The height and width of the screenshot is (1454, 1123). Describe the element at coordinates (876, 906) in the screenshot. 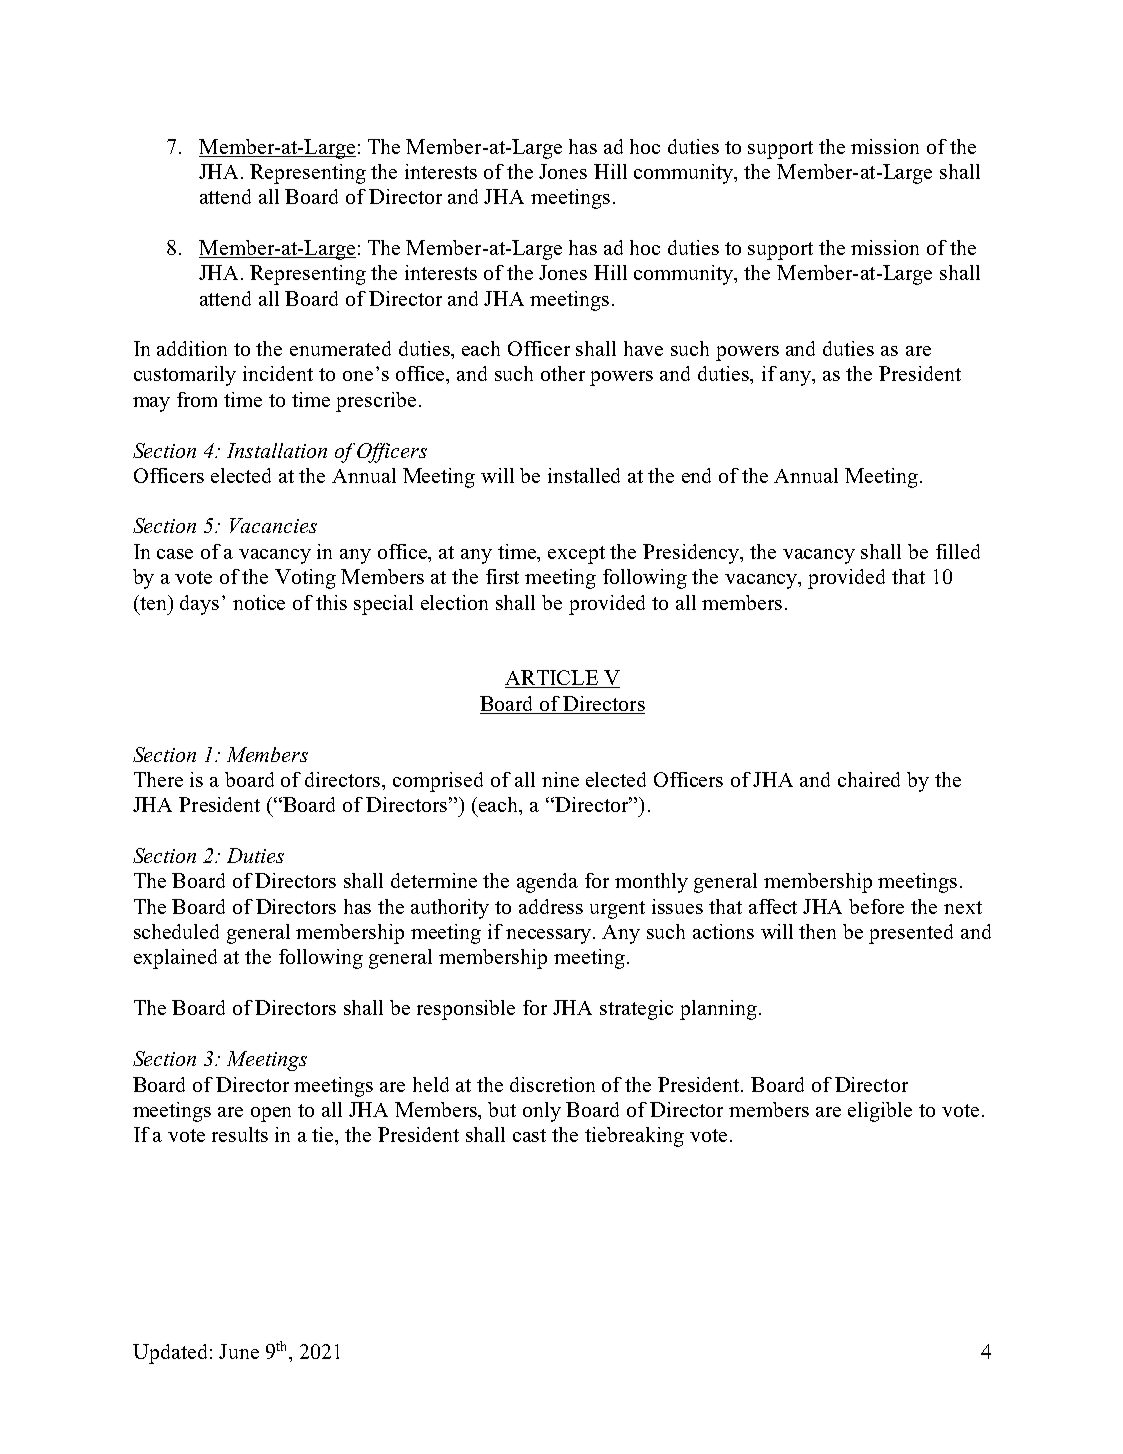

I see `before` at that location.
